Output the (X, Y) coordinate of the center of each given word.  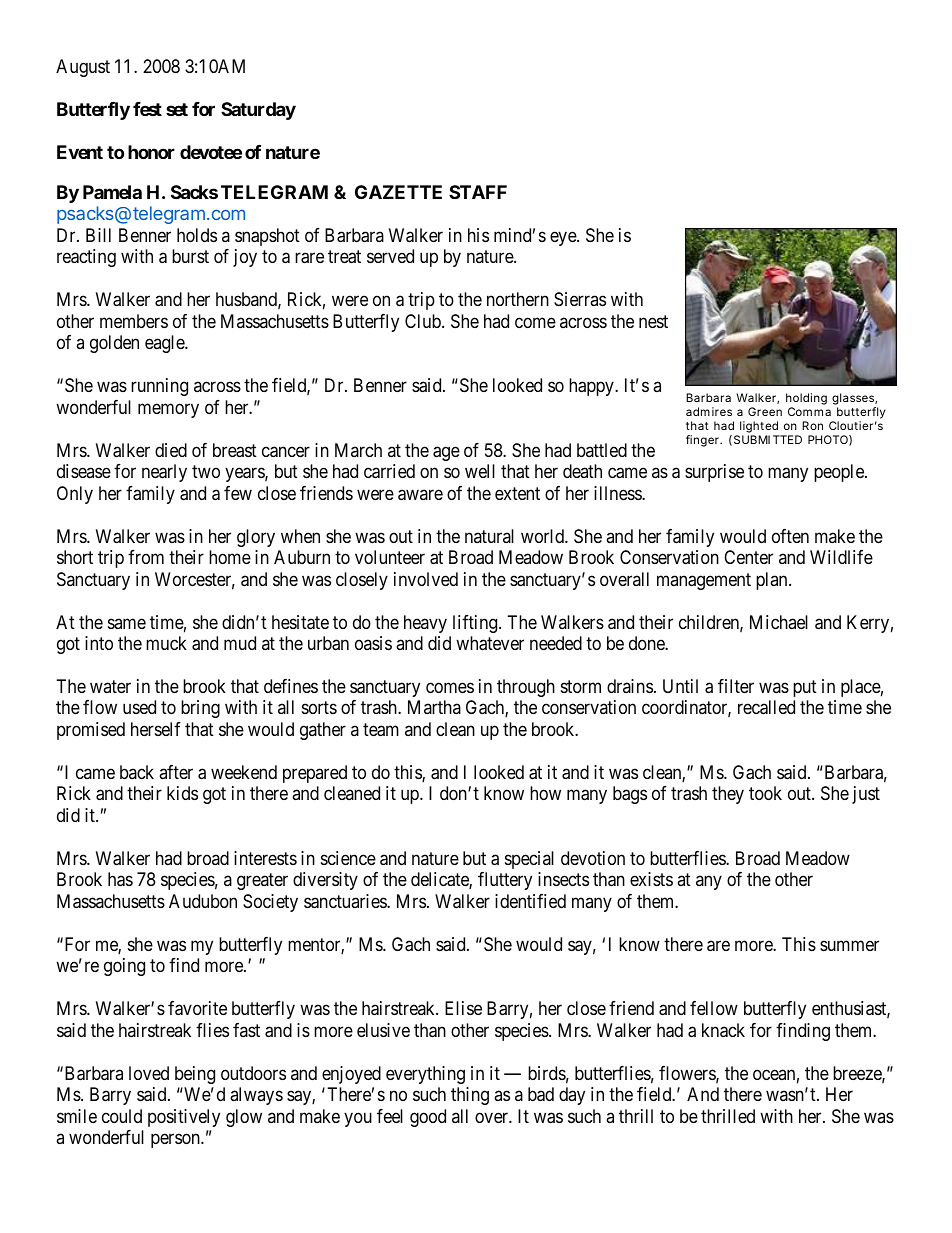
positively (184, 1118)
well (480, 471)
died (171, 450)
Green (765, 411)
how (545, 793)
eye (564, 238)
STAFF (478, 192)
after (176, 772)
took (765, 793)
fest (147, 109)
